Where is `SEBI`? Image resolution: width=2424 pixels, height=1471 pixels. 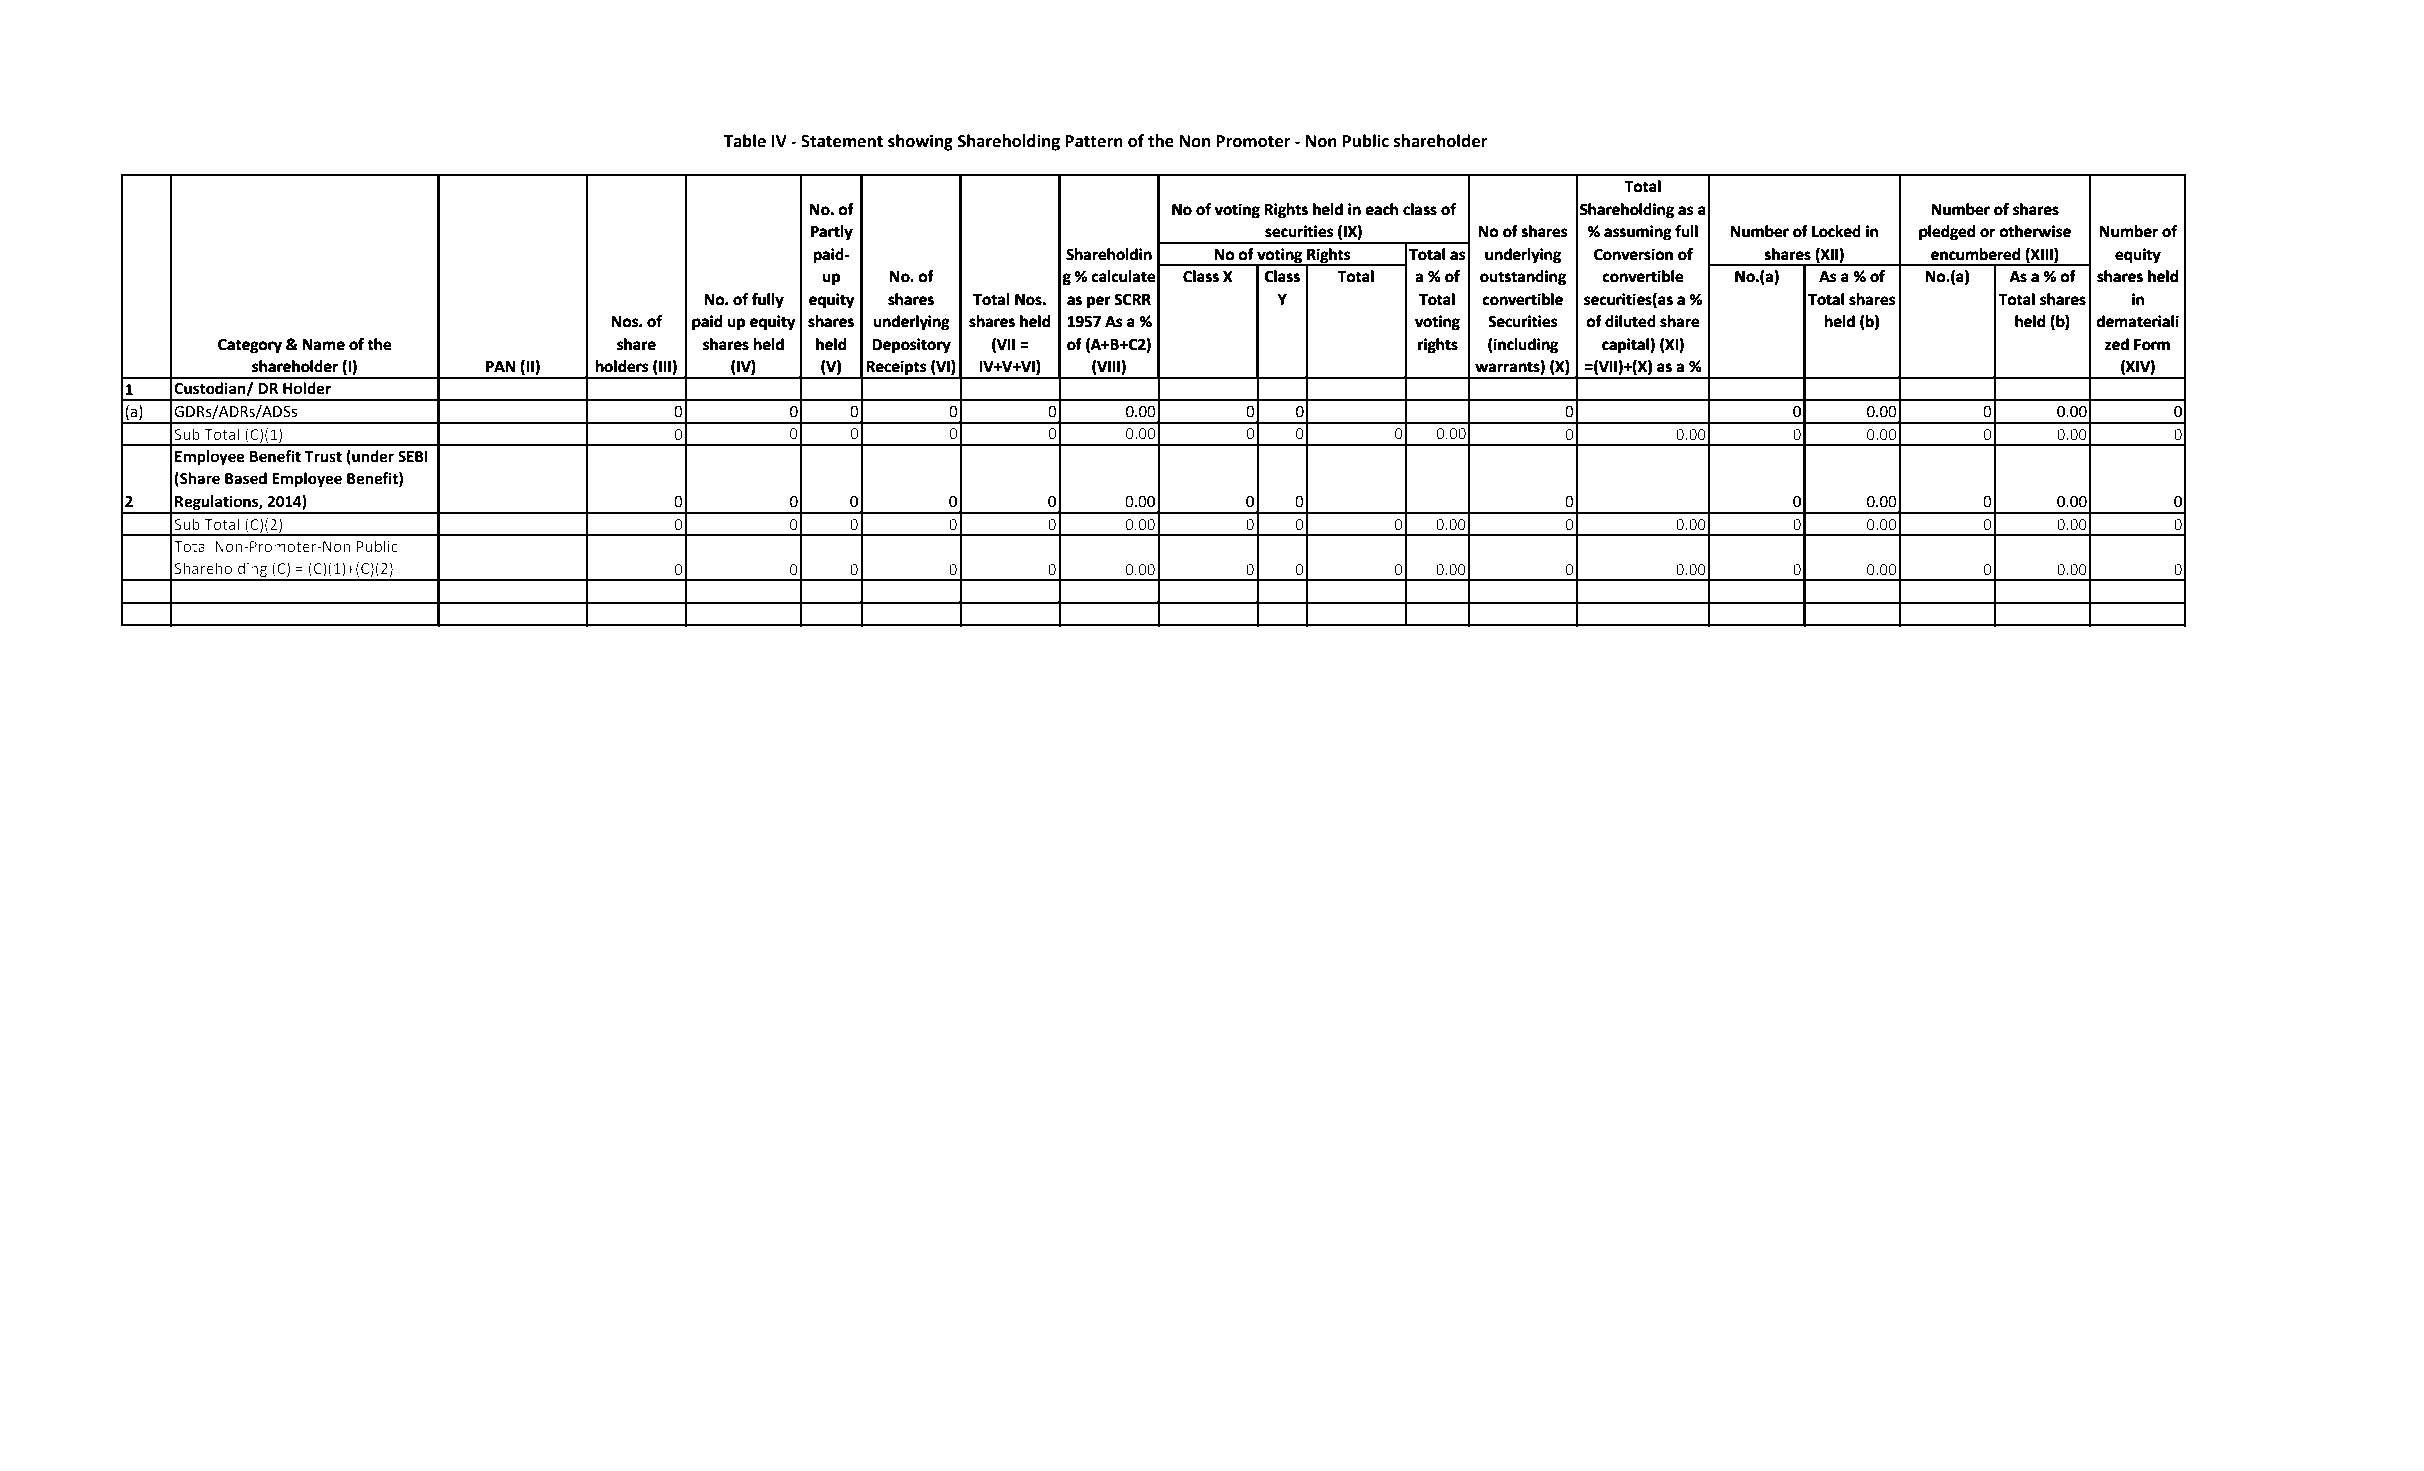
SEBI is located at coordinates (413, 457).
